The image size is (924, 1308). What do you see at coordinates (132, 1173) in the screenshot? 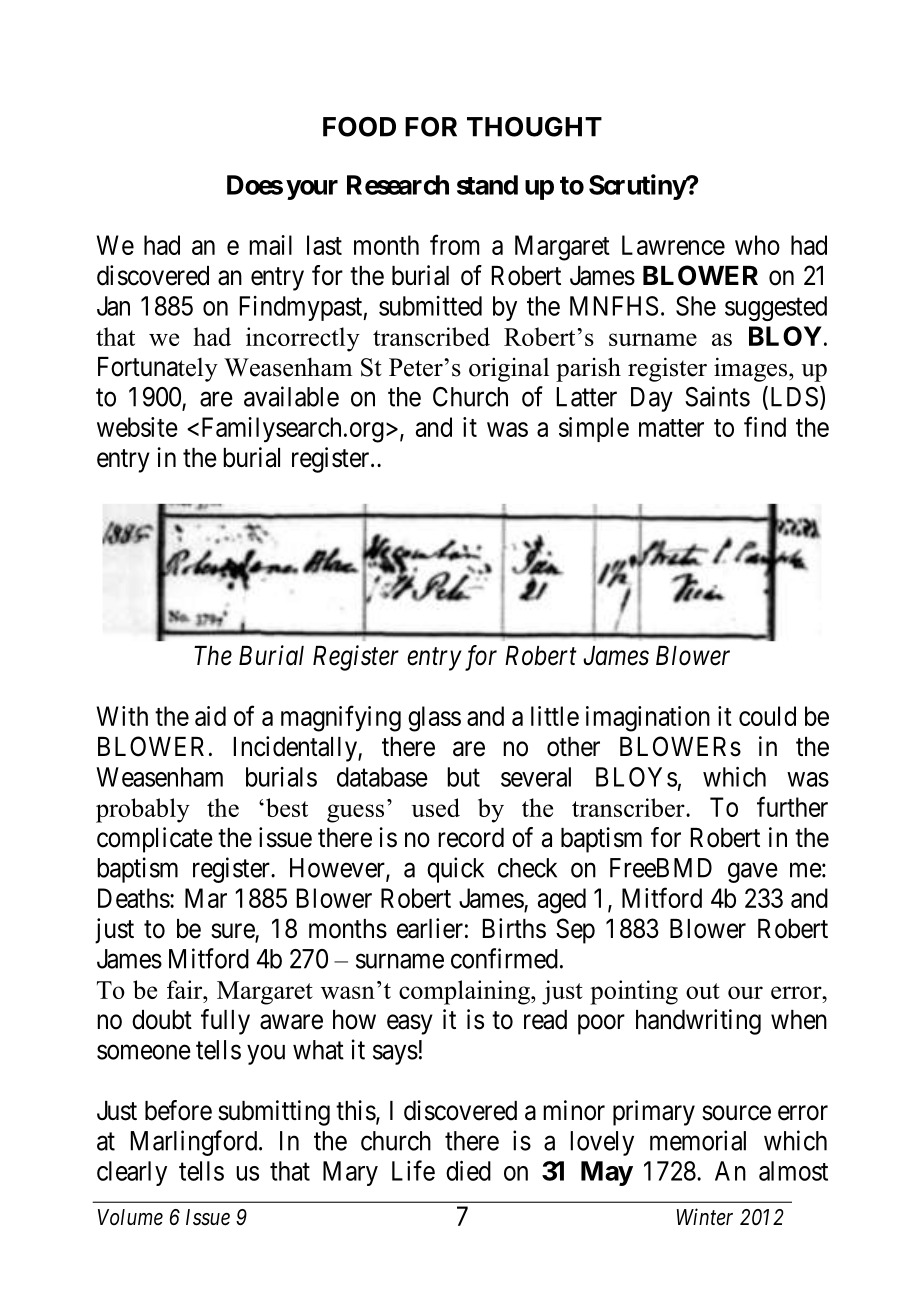
I see `clearly` at bounding box center [132, 1173].
